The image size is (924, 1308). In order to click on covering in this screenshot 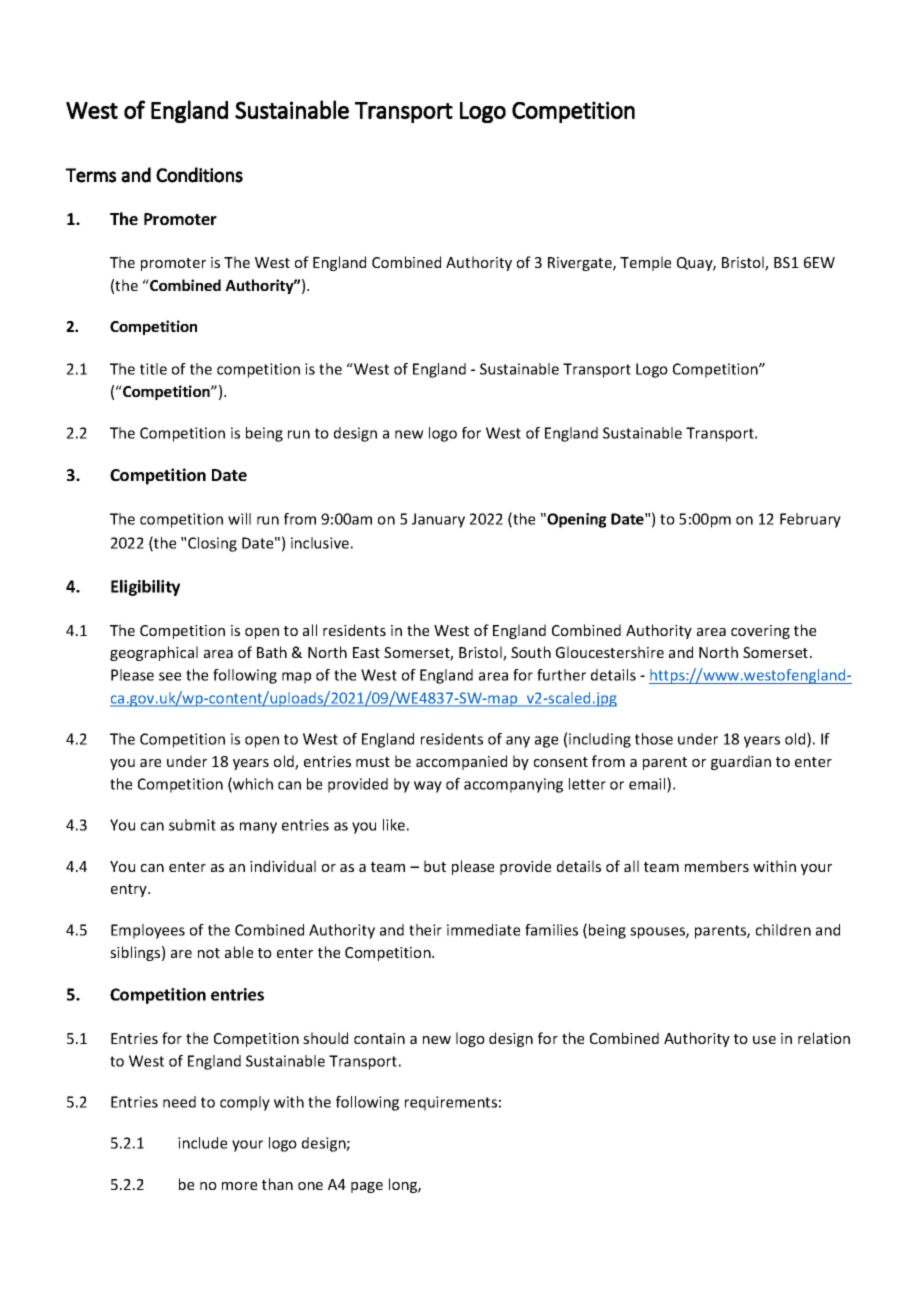, I will do `click(760, 632)`.
